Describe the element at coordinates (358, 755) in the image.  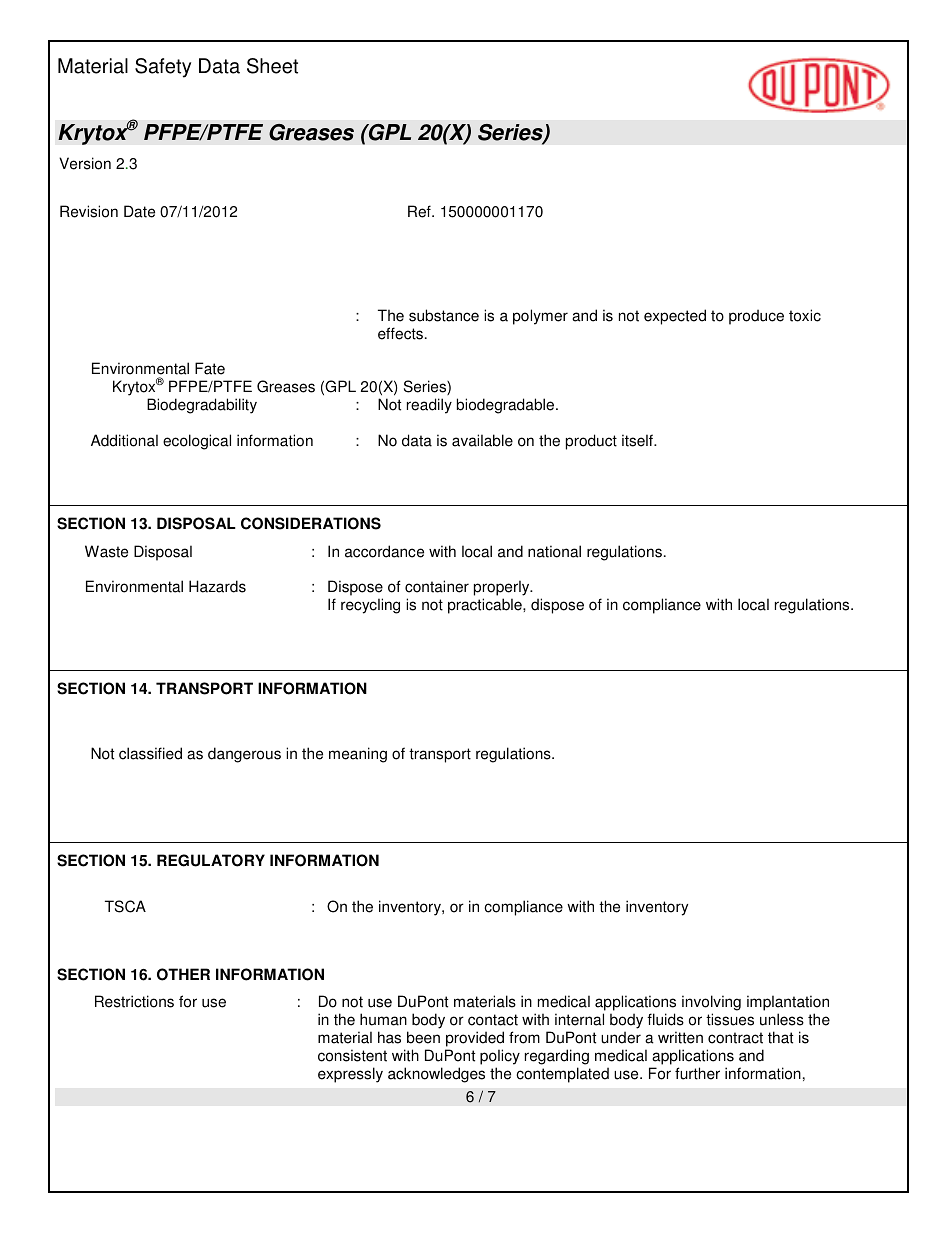
I see `meaning` at that location.
